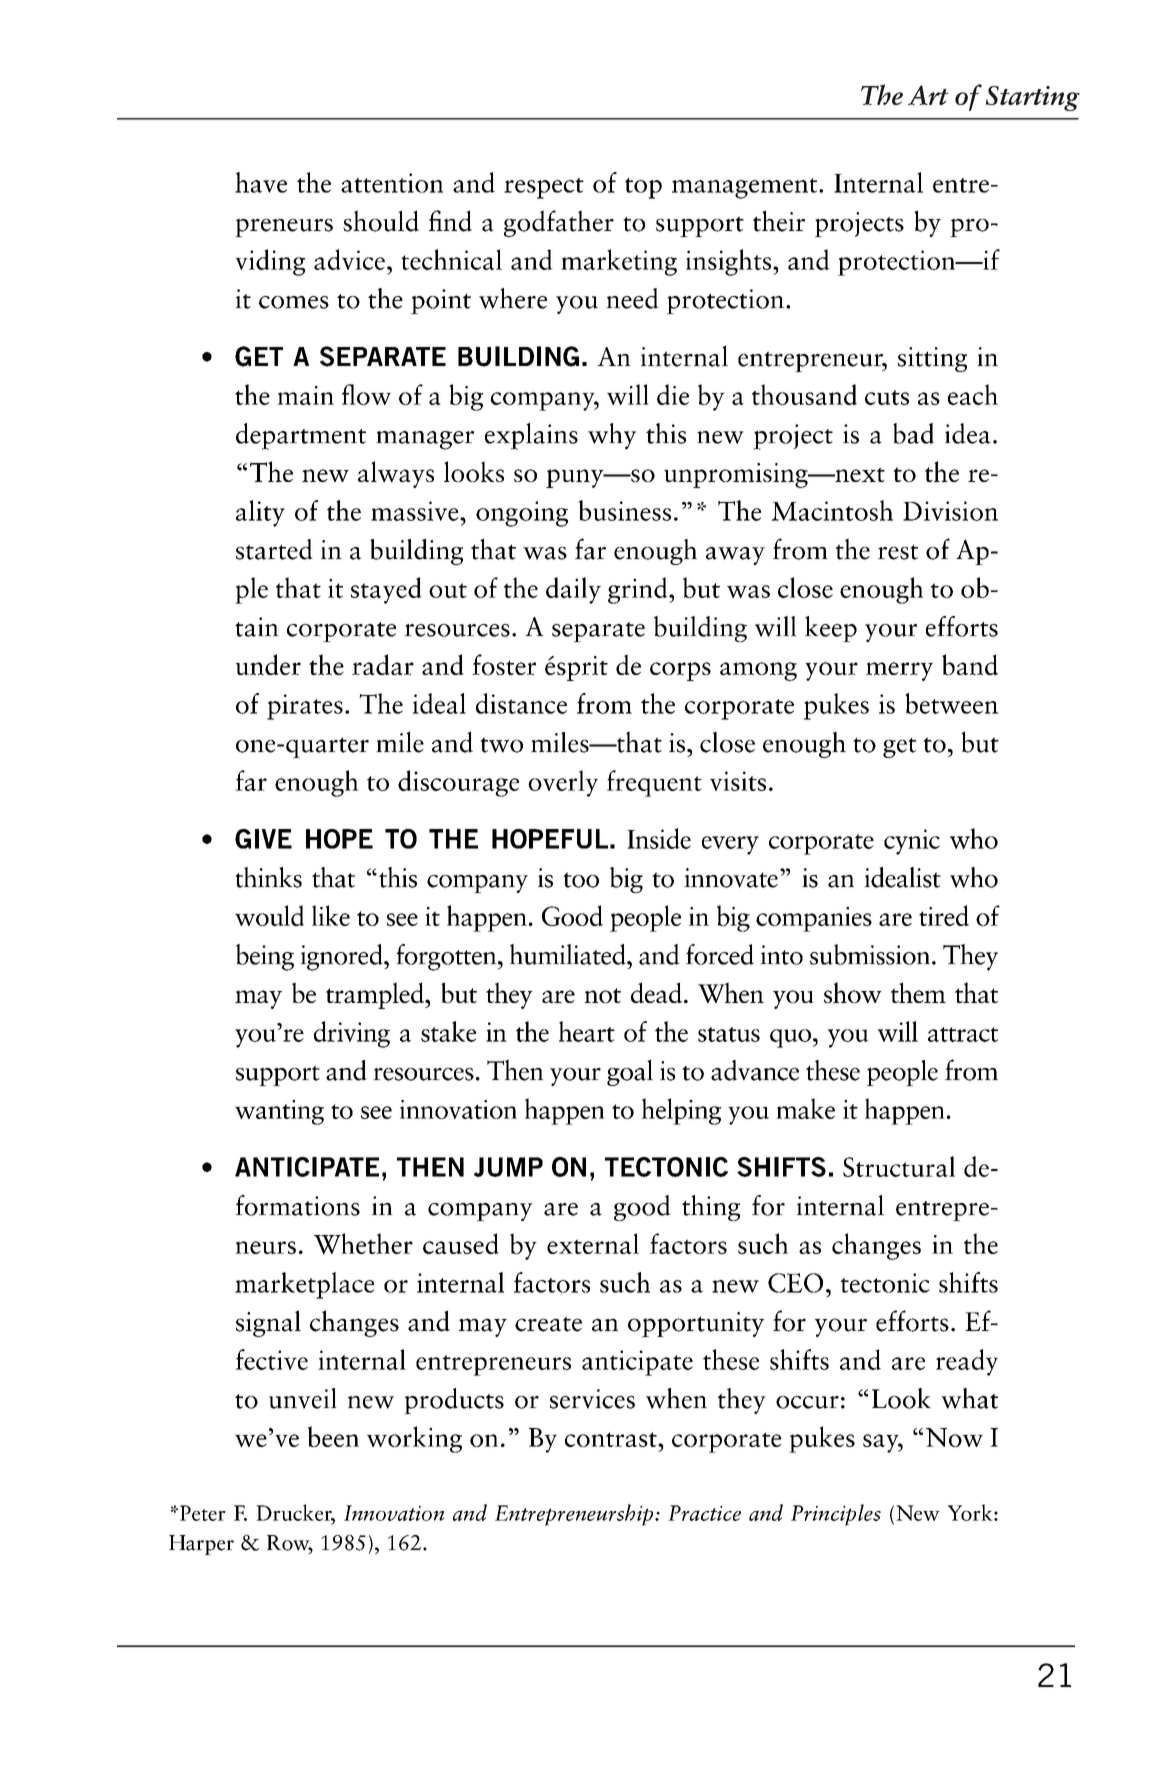 The height and width of the image is (1774, 1175). Describe the element at coordinates (630, 1072) in the image. I see `goal` at that location.
